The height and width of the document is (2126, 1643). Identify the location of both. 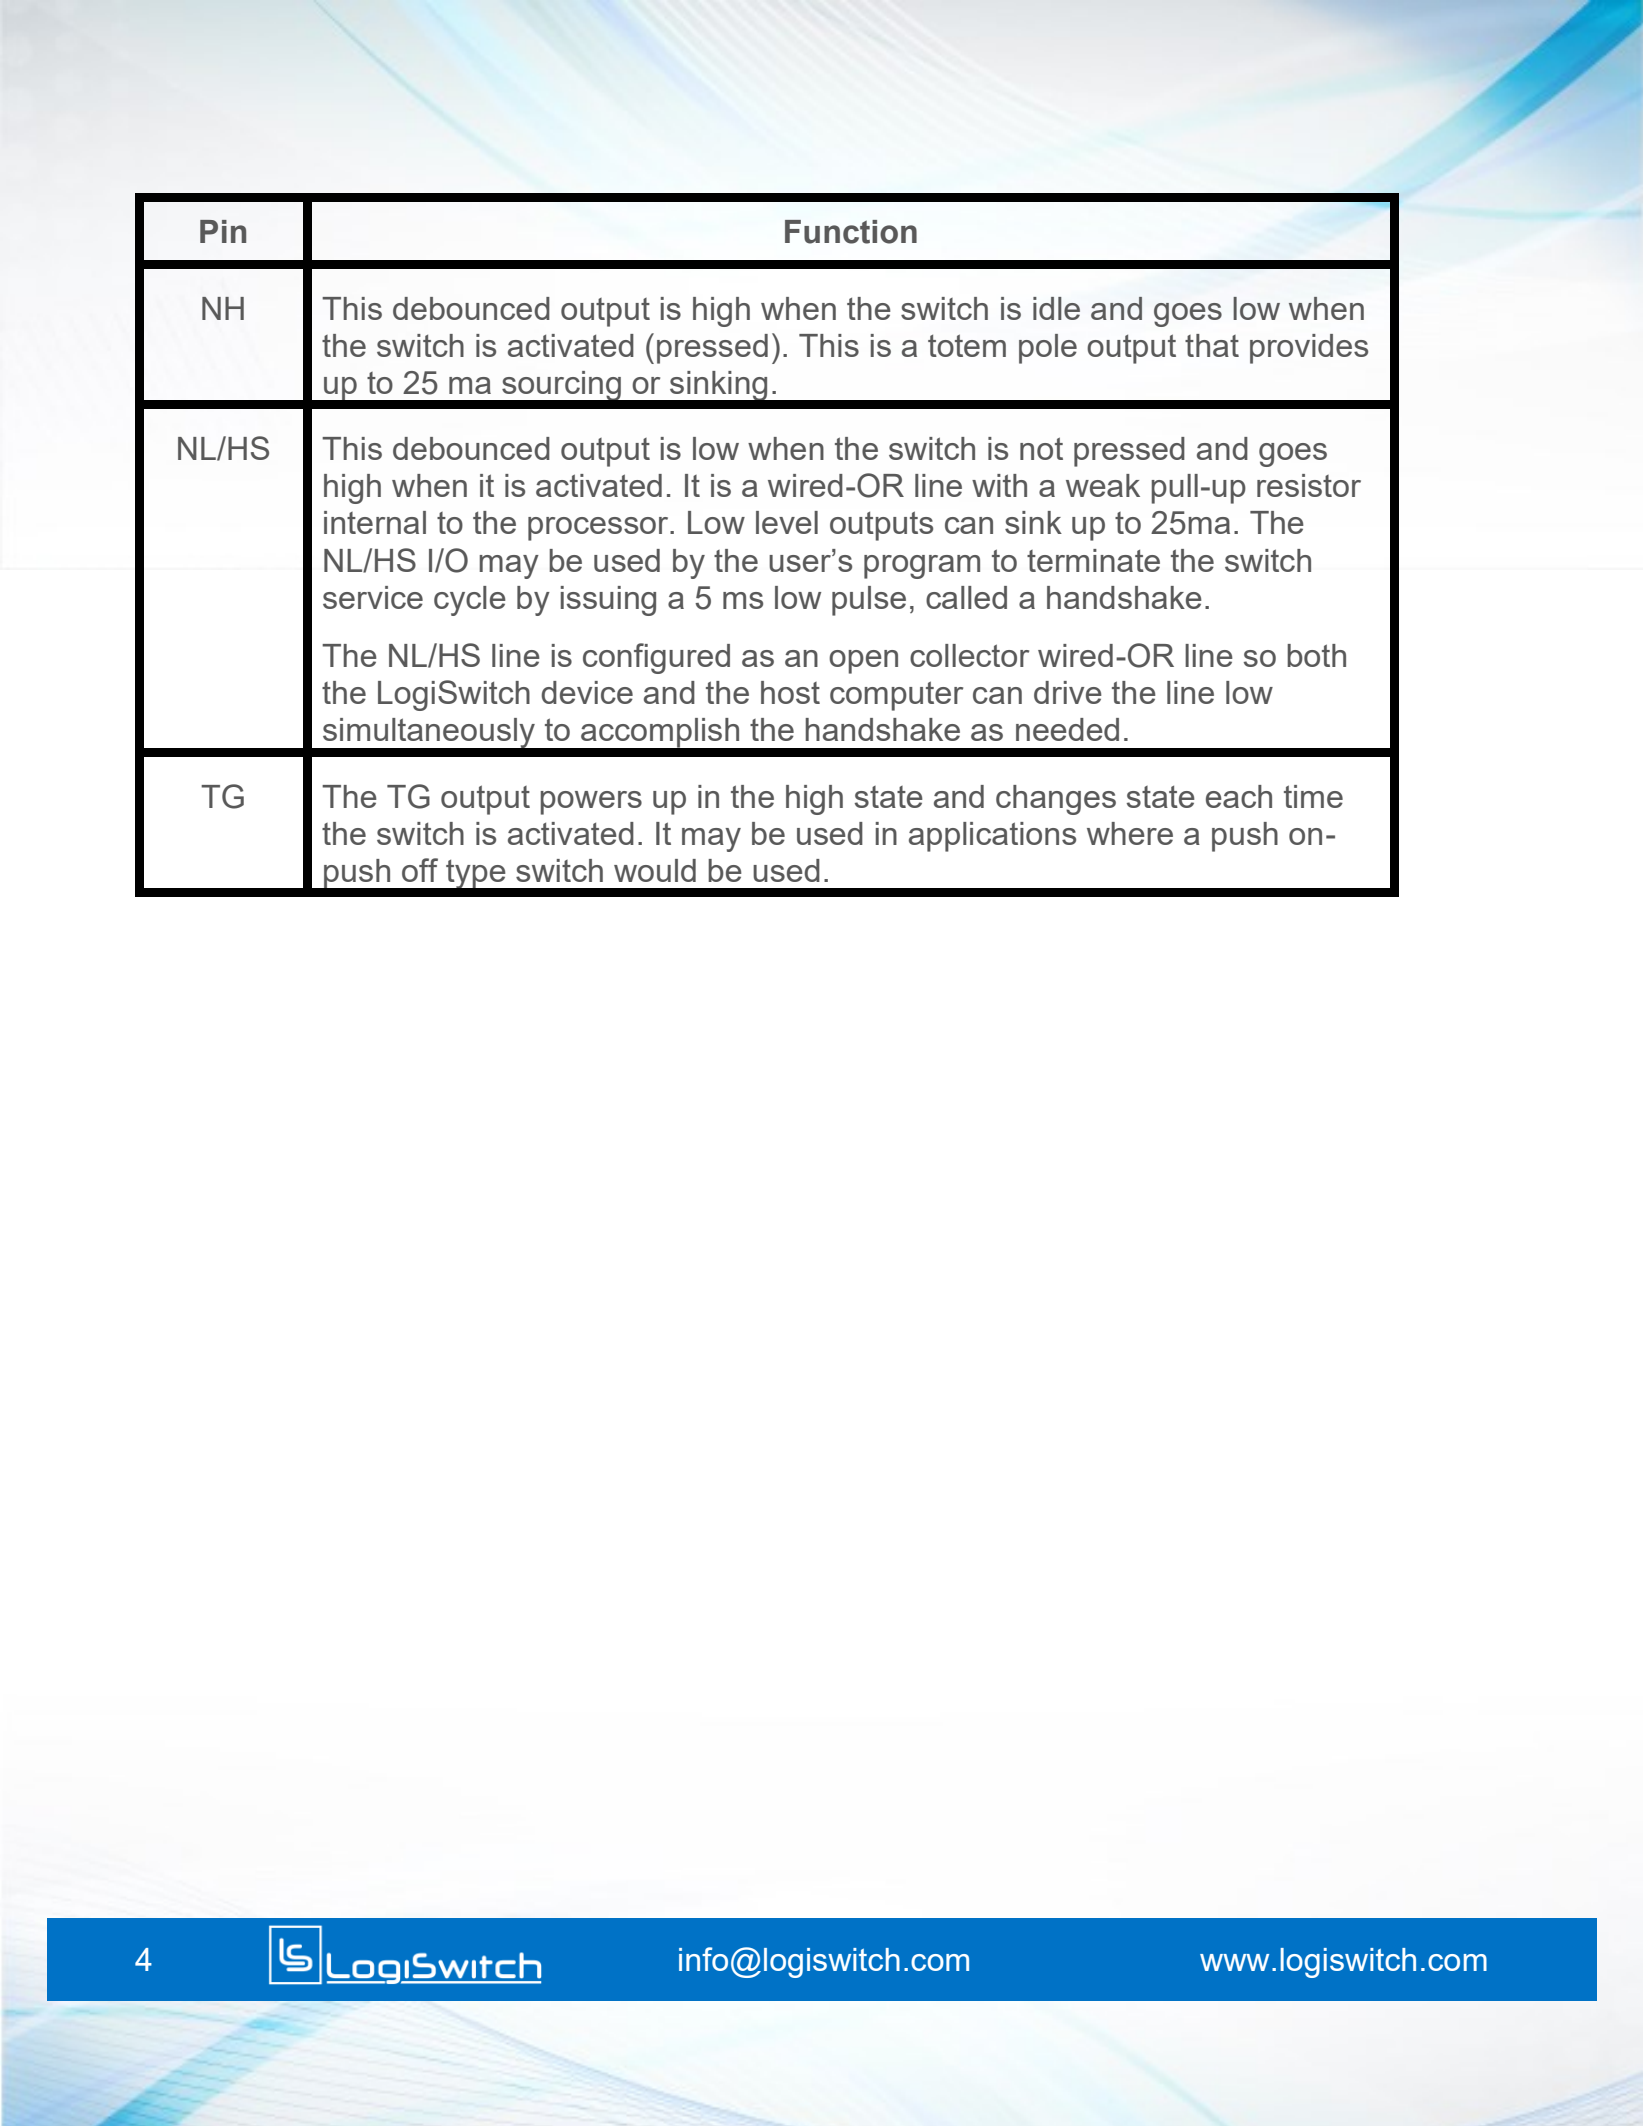
(1316, 655).
